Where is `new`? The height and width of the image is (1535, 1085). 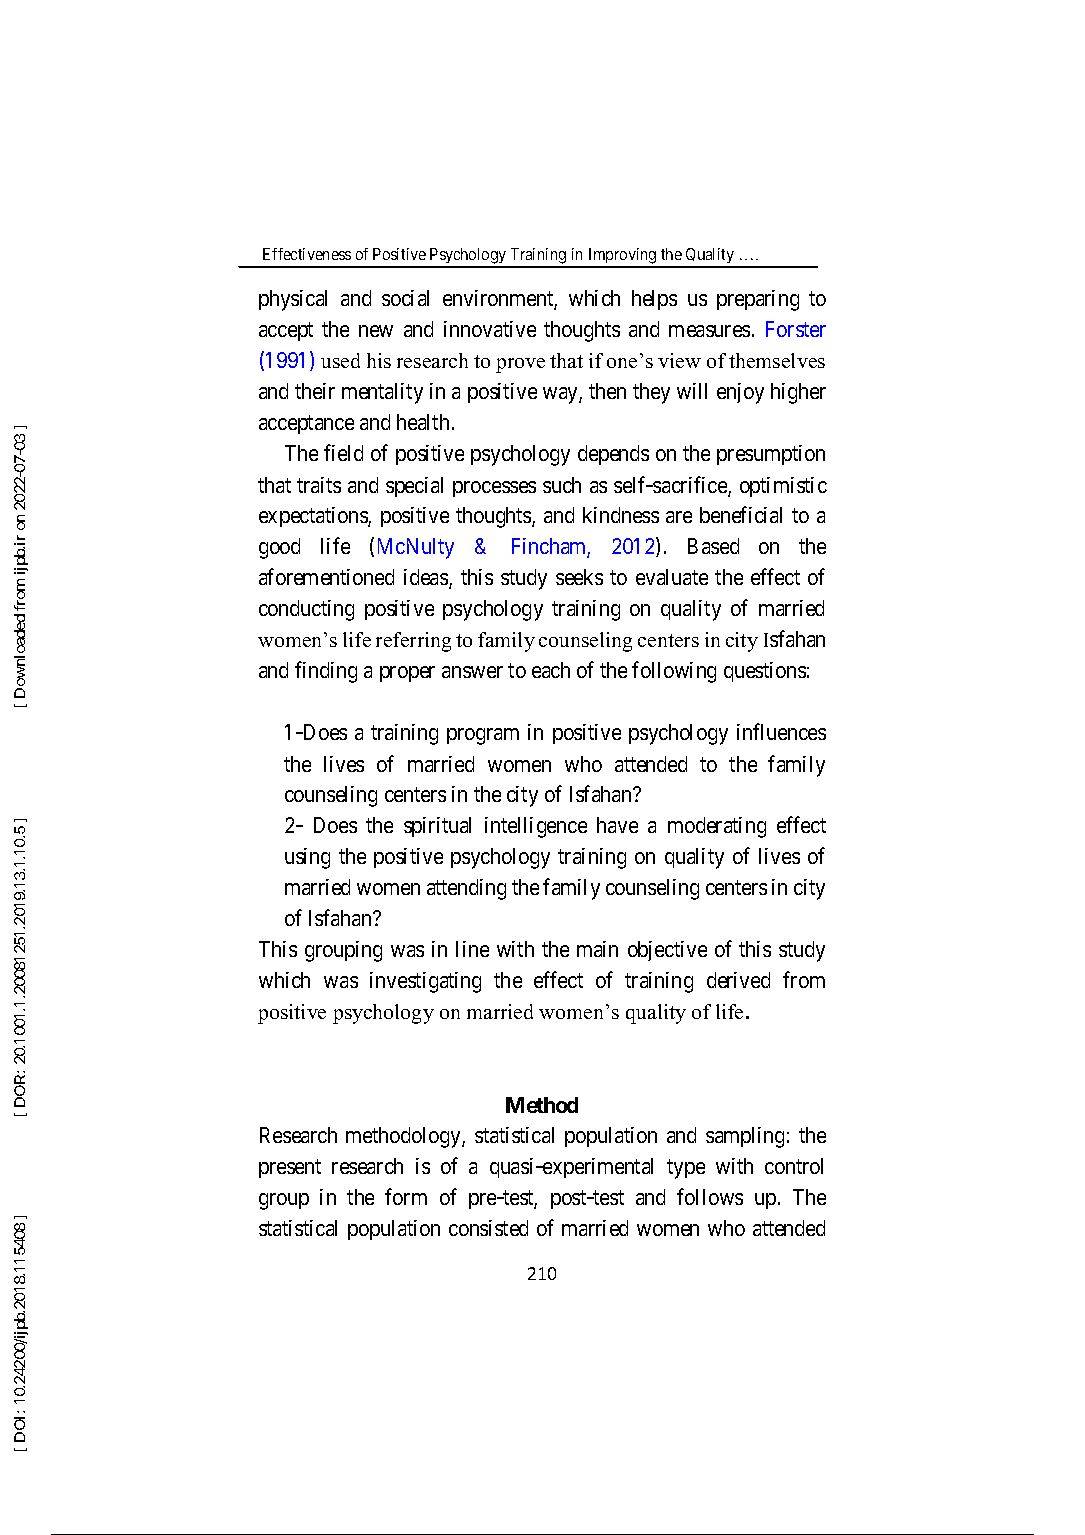
new is located at coordinates (376, 331).
